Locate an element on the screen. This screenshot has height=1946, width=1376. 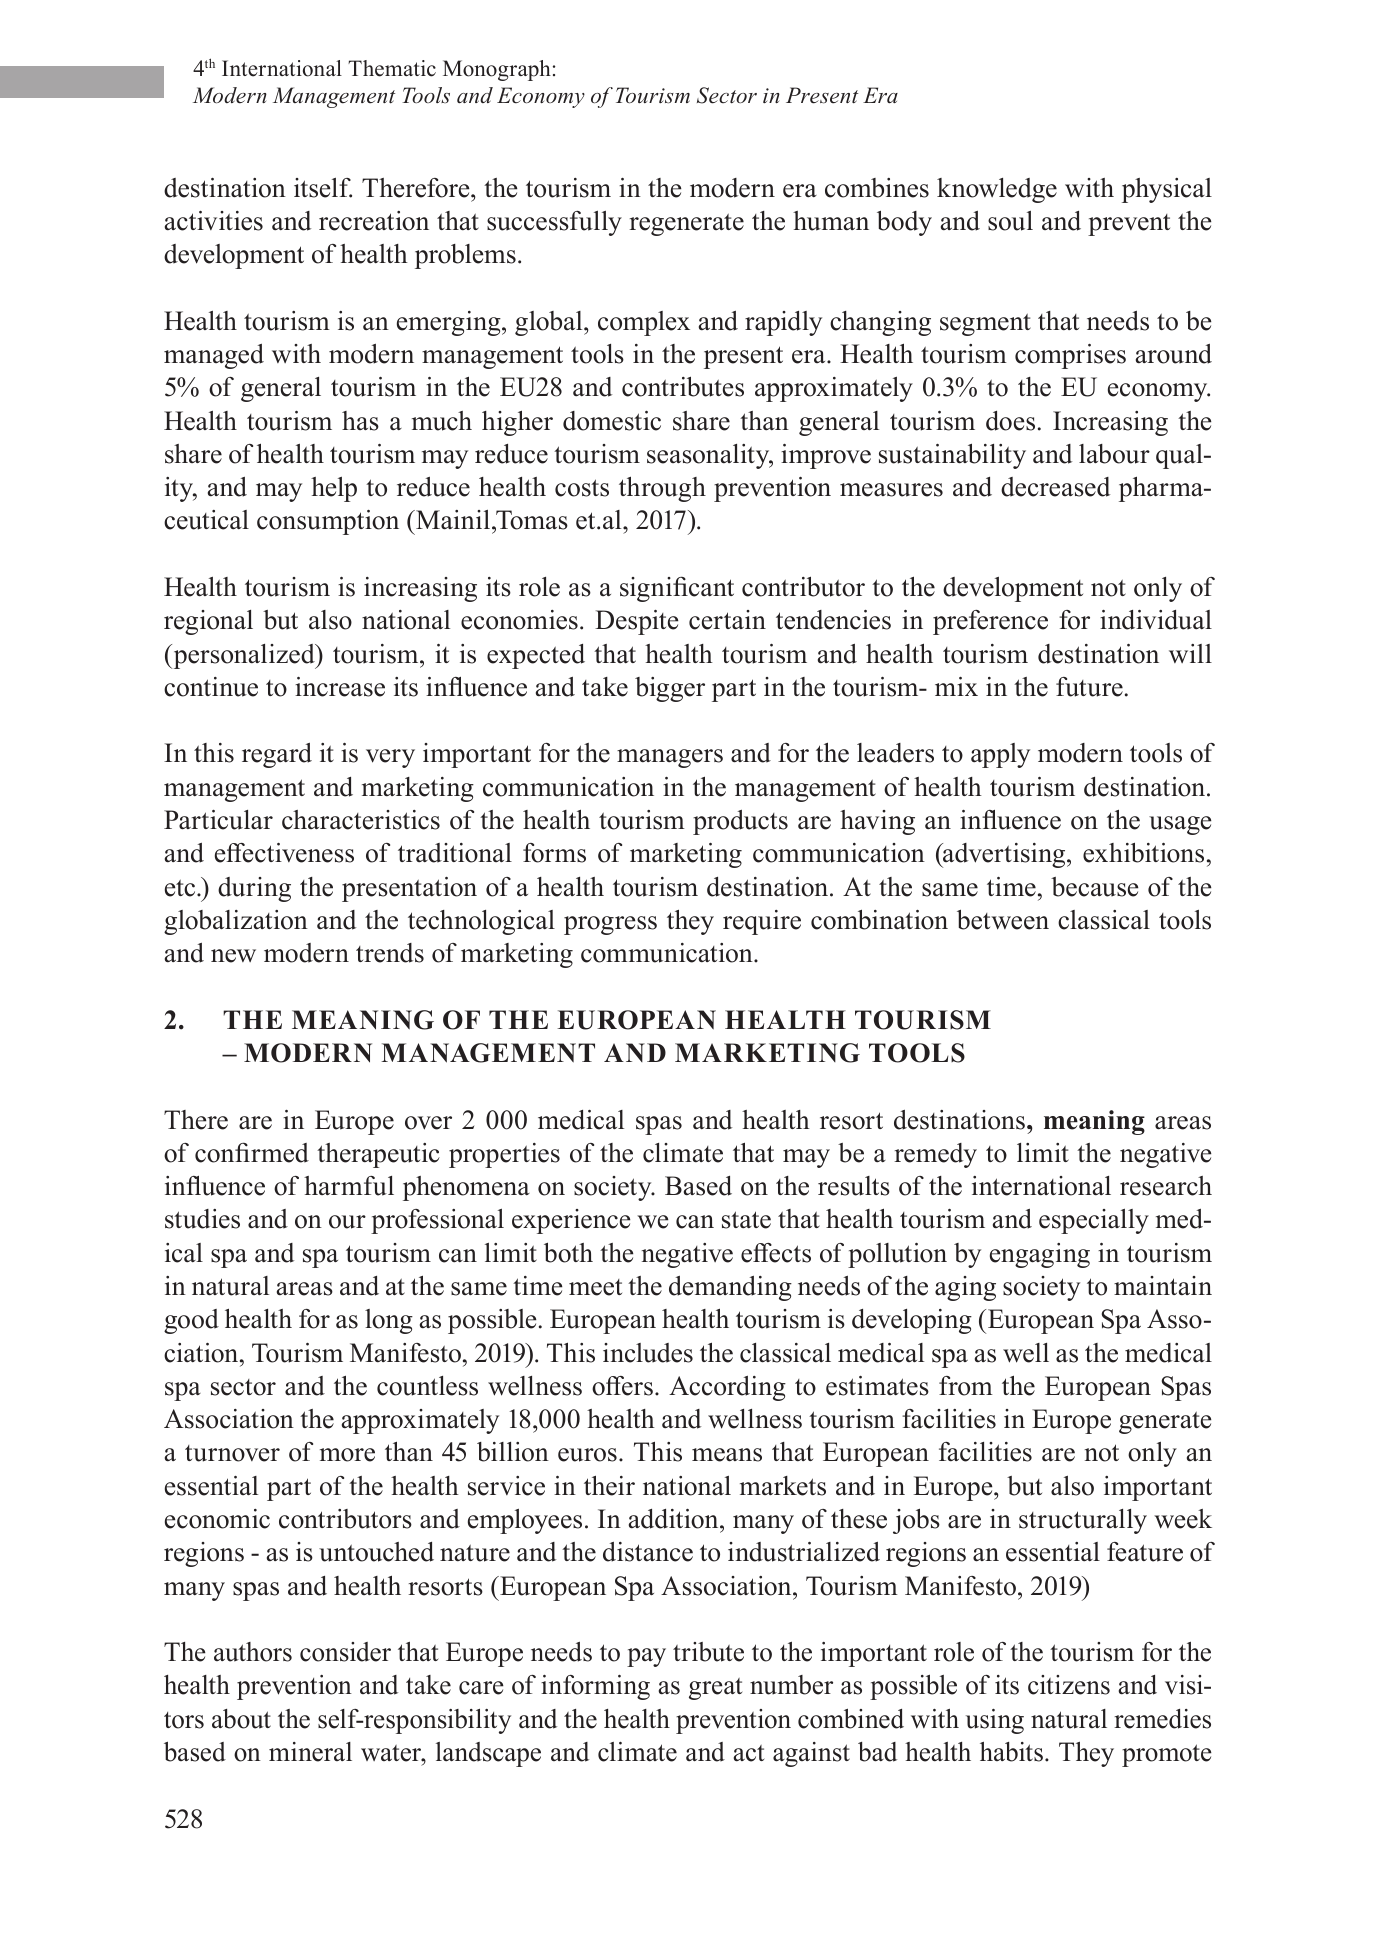
Thematic is located at coordinates (392, 68).
